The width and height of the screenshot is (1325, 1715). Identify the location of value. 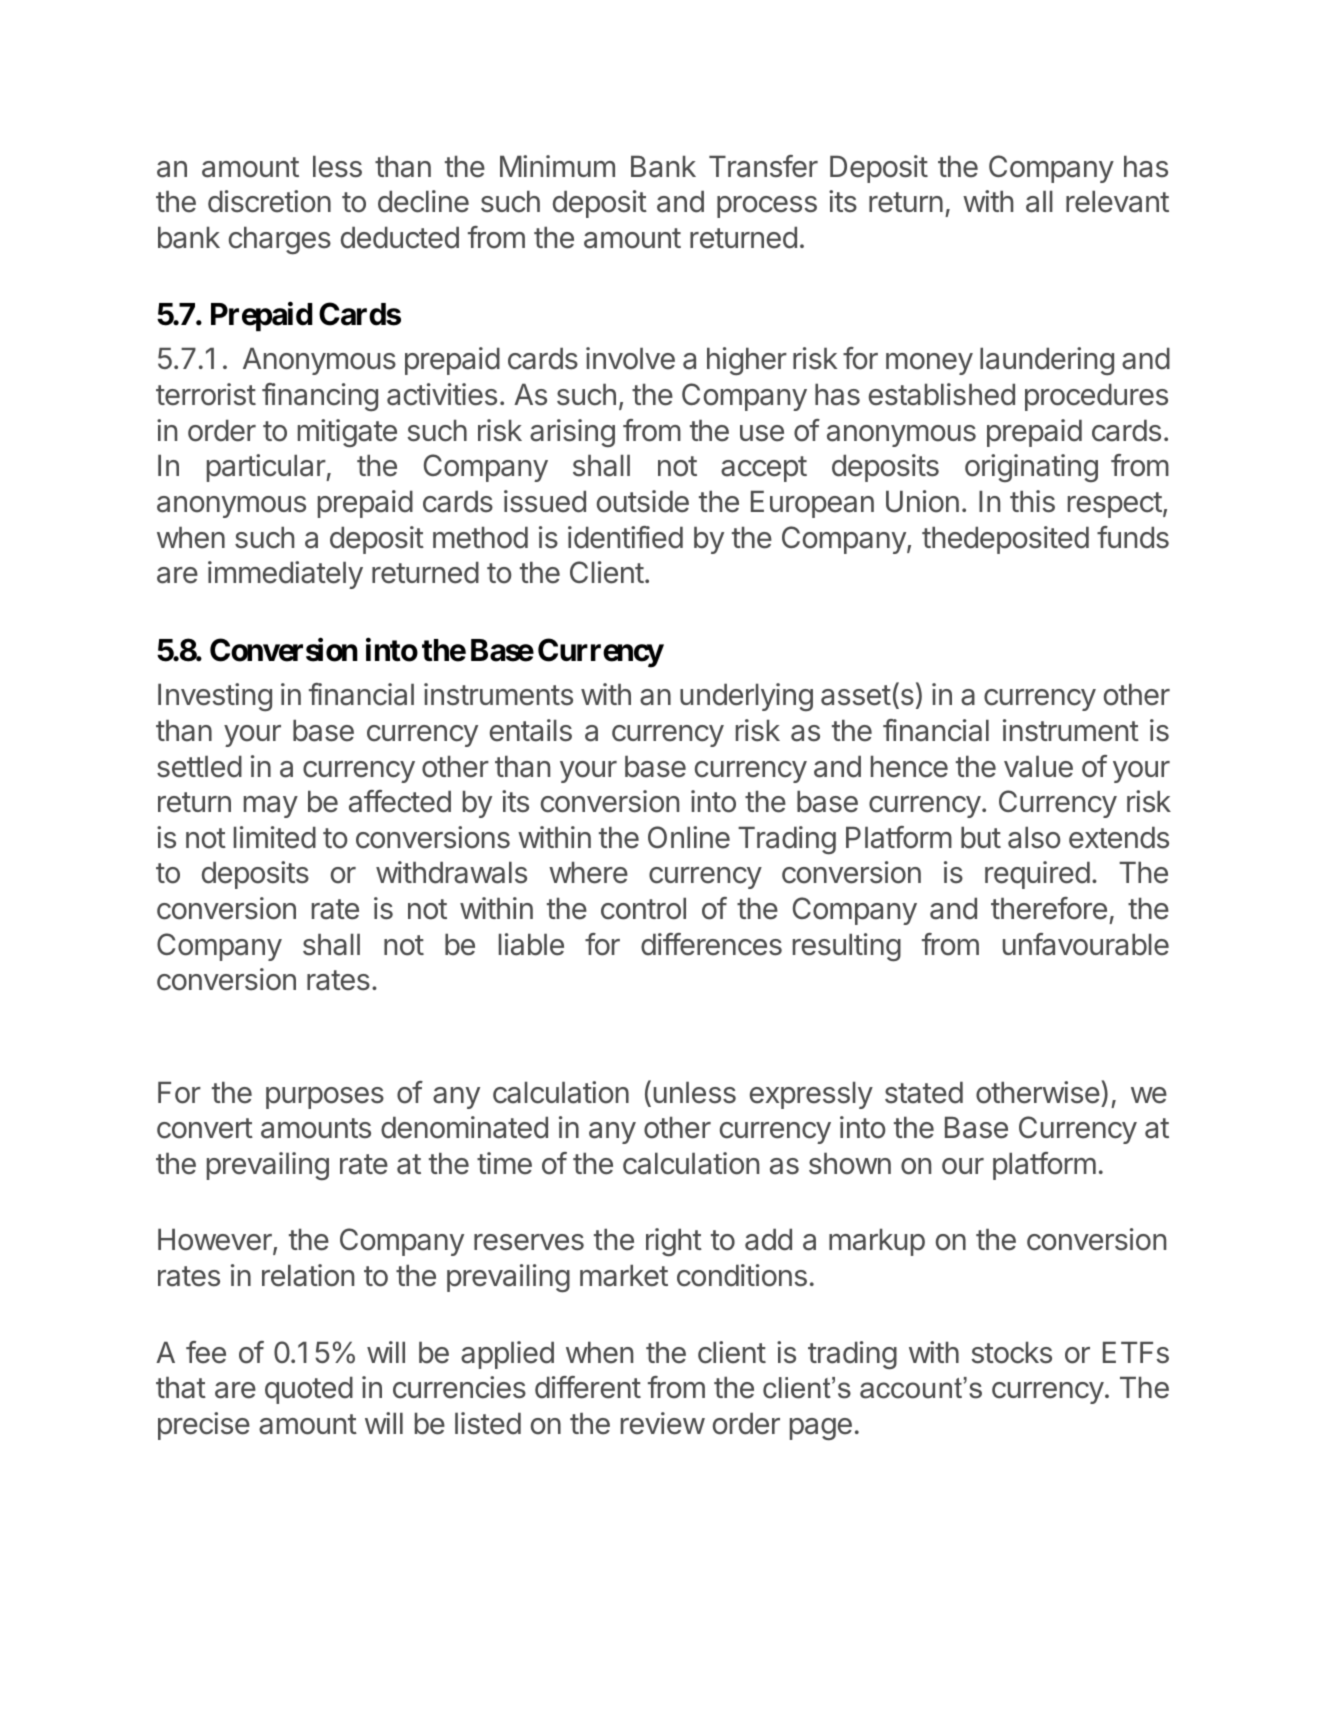
(1038, 767).
